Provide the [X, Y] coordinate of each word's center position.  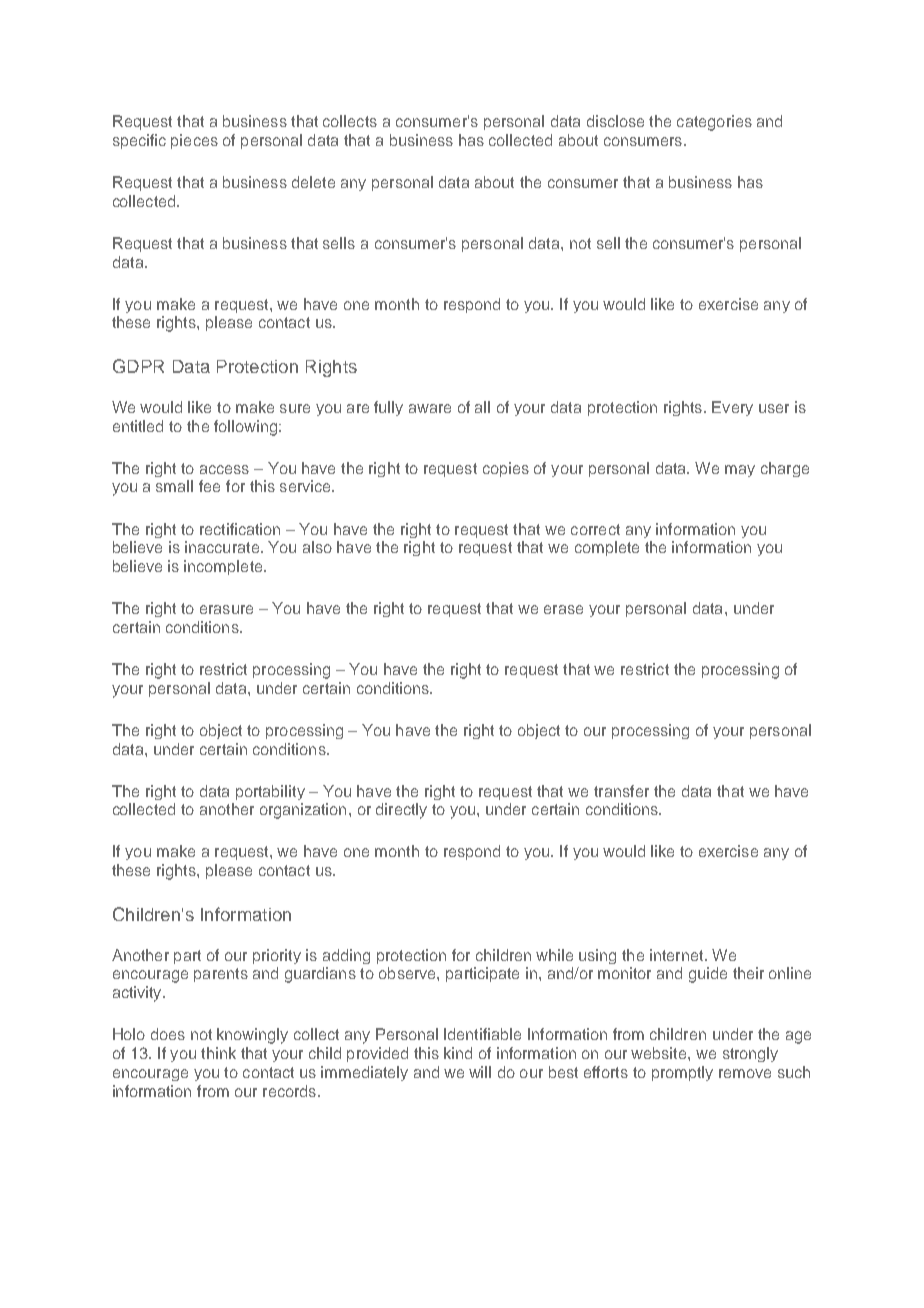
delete [313, 182]
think [218, 1053]
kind [458, 1053]
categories [714, 123]
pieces [194, 141]
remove [745, 1073]
